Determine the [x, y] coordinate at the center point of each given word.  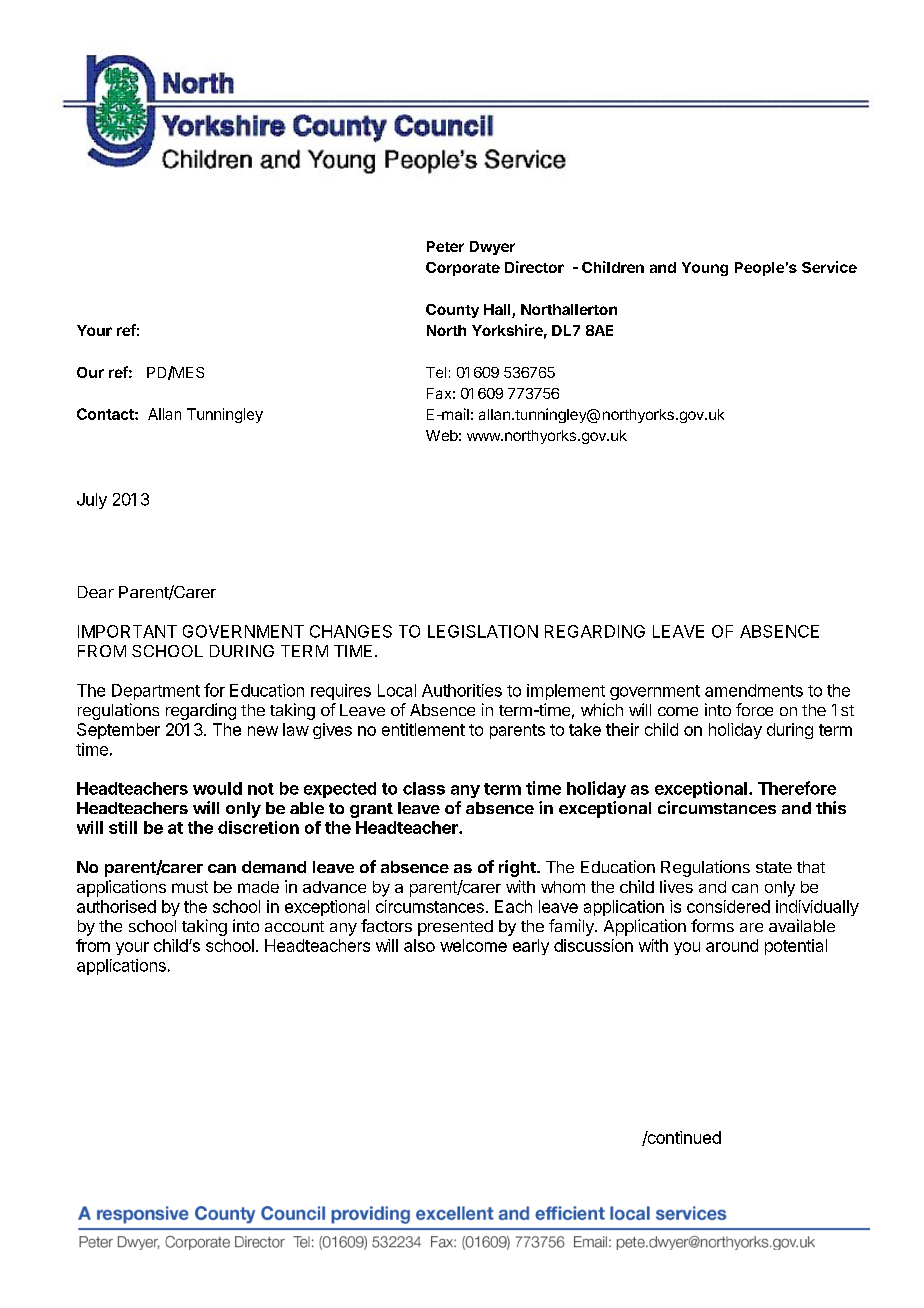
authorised [116, 906]
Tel [436, 372]
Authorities [462, 690]
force [754, 709]
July [92, 501]
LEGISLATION [483, 631]
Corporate [463, 269]
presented [455, 928]
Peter [445, 246]
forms [712, 925]
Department [156, 692]
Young [705, 269]
